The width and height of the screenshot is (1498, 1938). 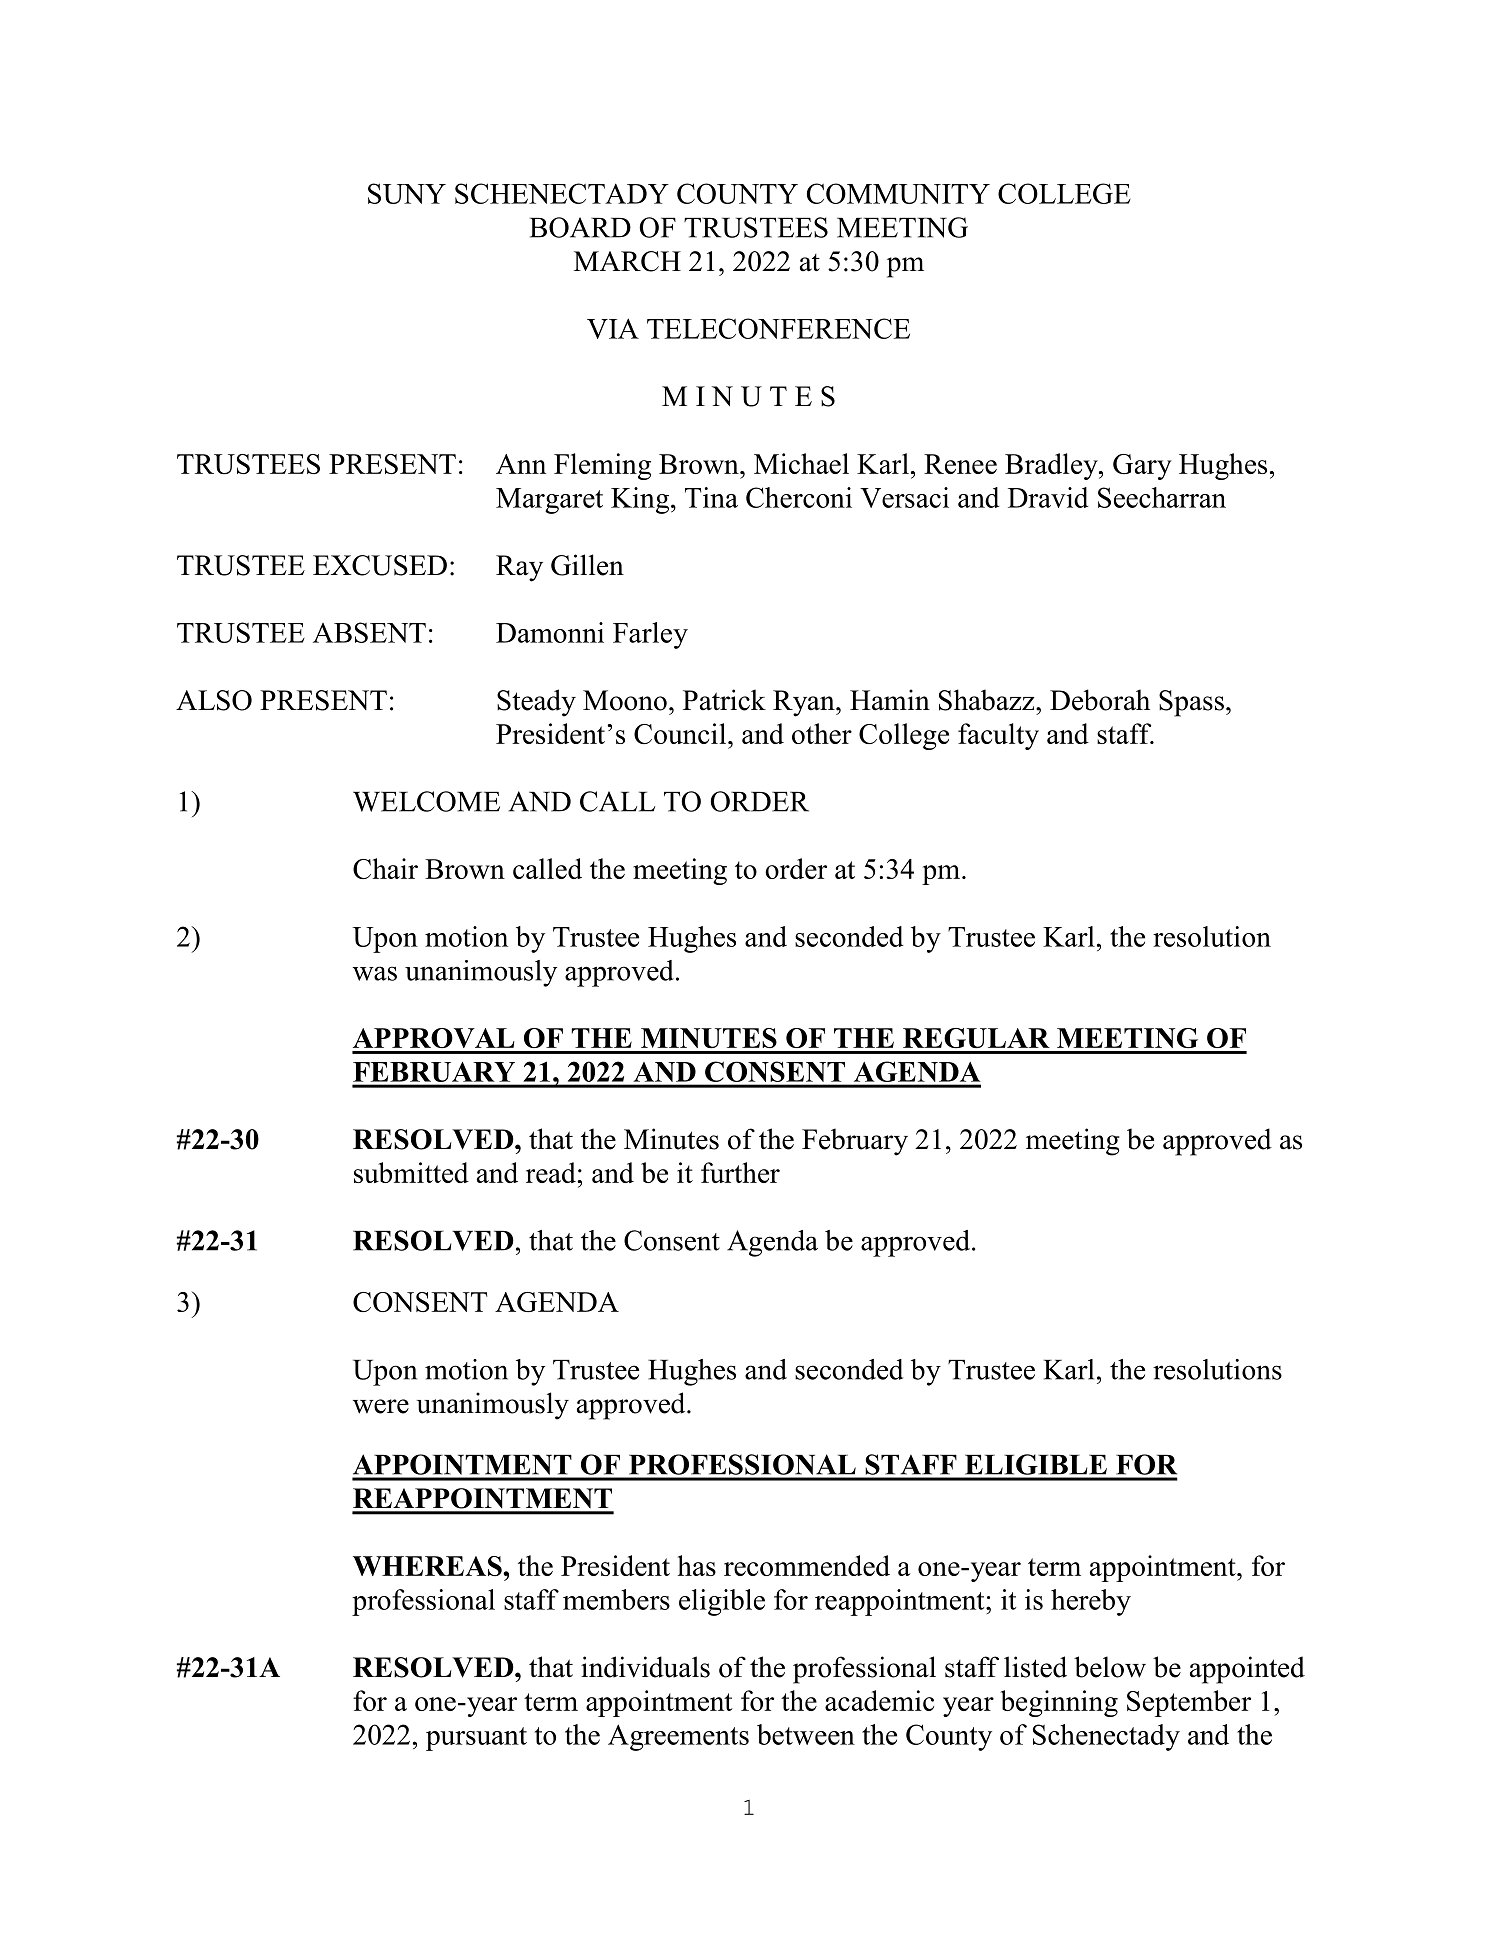 I want to click on MARCH, so click(x=627, y=261).
